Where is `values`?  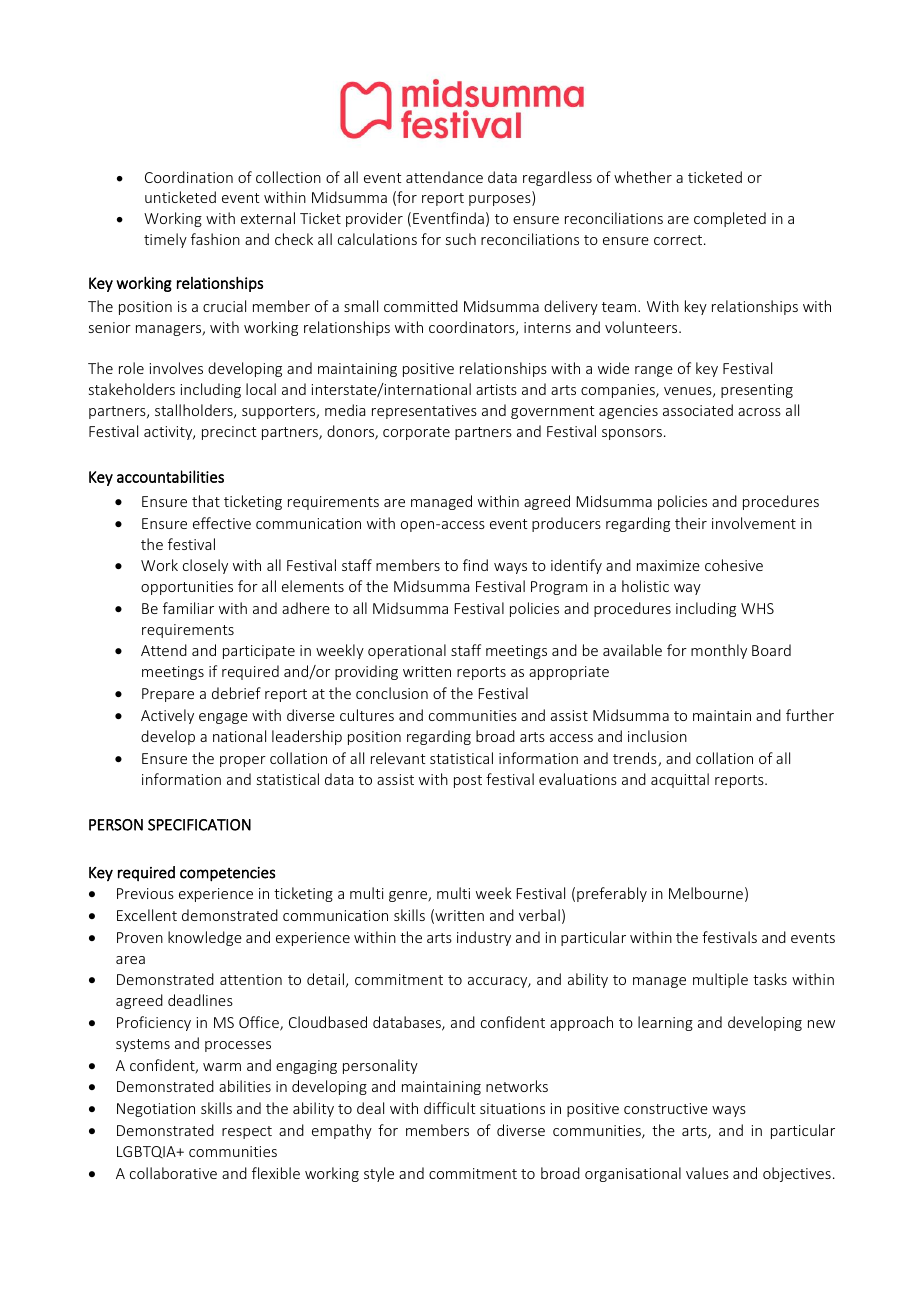
values is located at coordinates (707, 1173).
